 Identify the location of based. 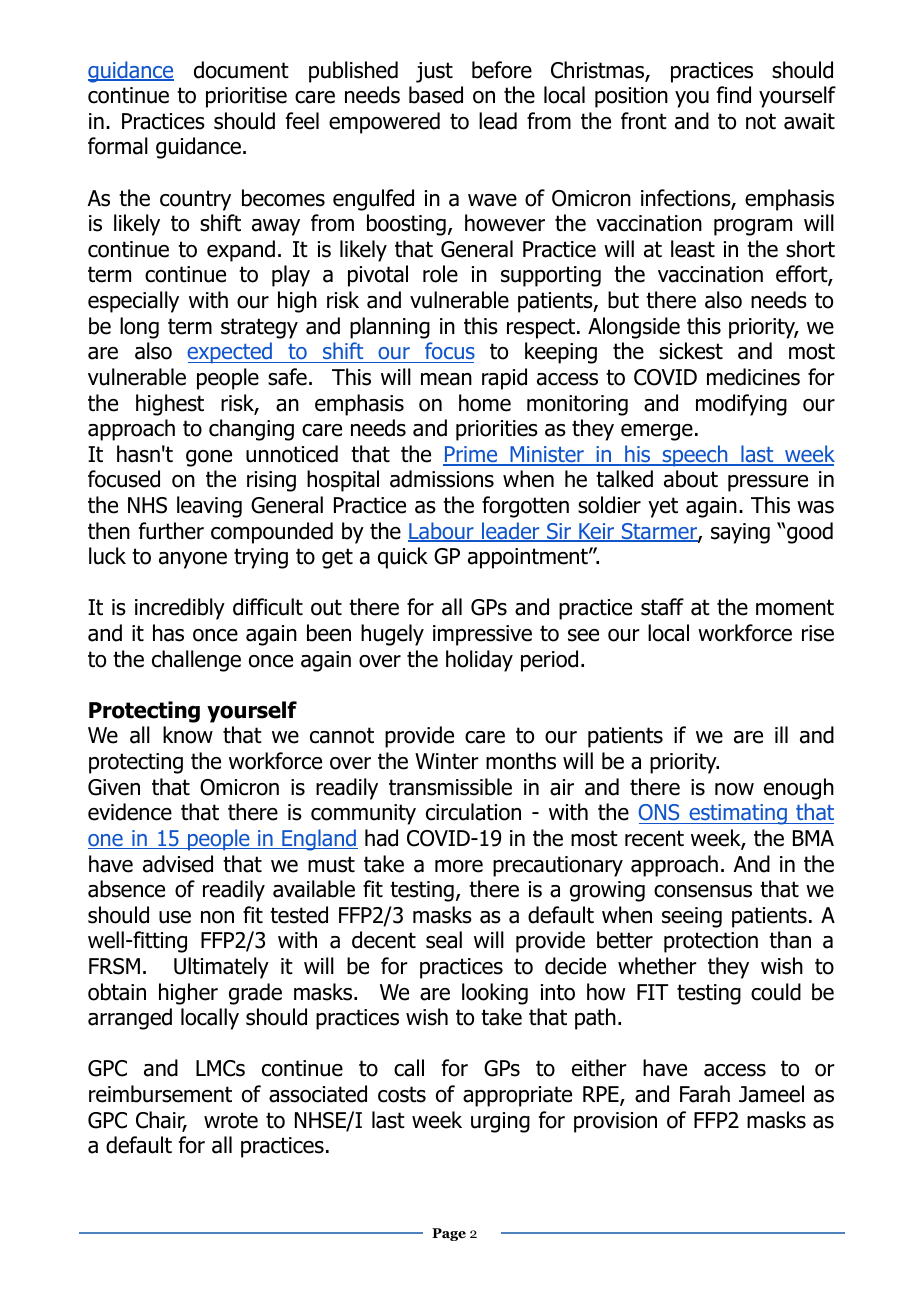
(436, 95).
